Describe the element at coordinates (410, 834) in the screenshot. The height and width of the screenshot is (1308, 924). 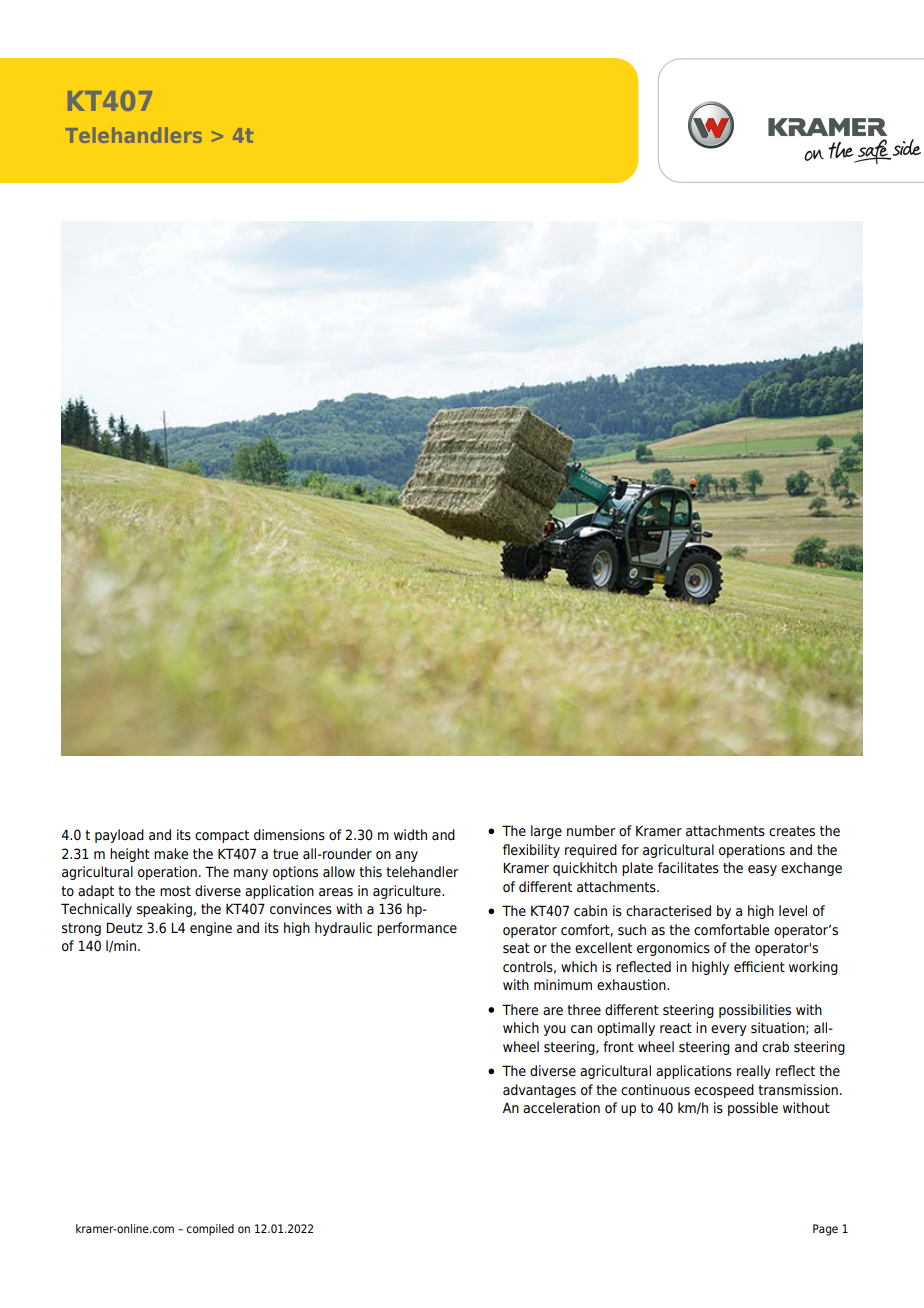
I see `width` at that location.
